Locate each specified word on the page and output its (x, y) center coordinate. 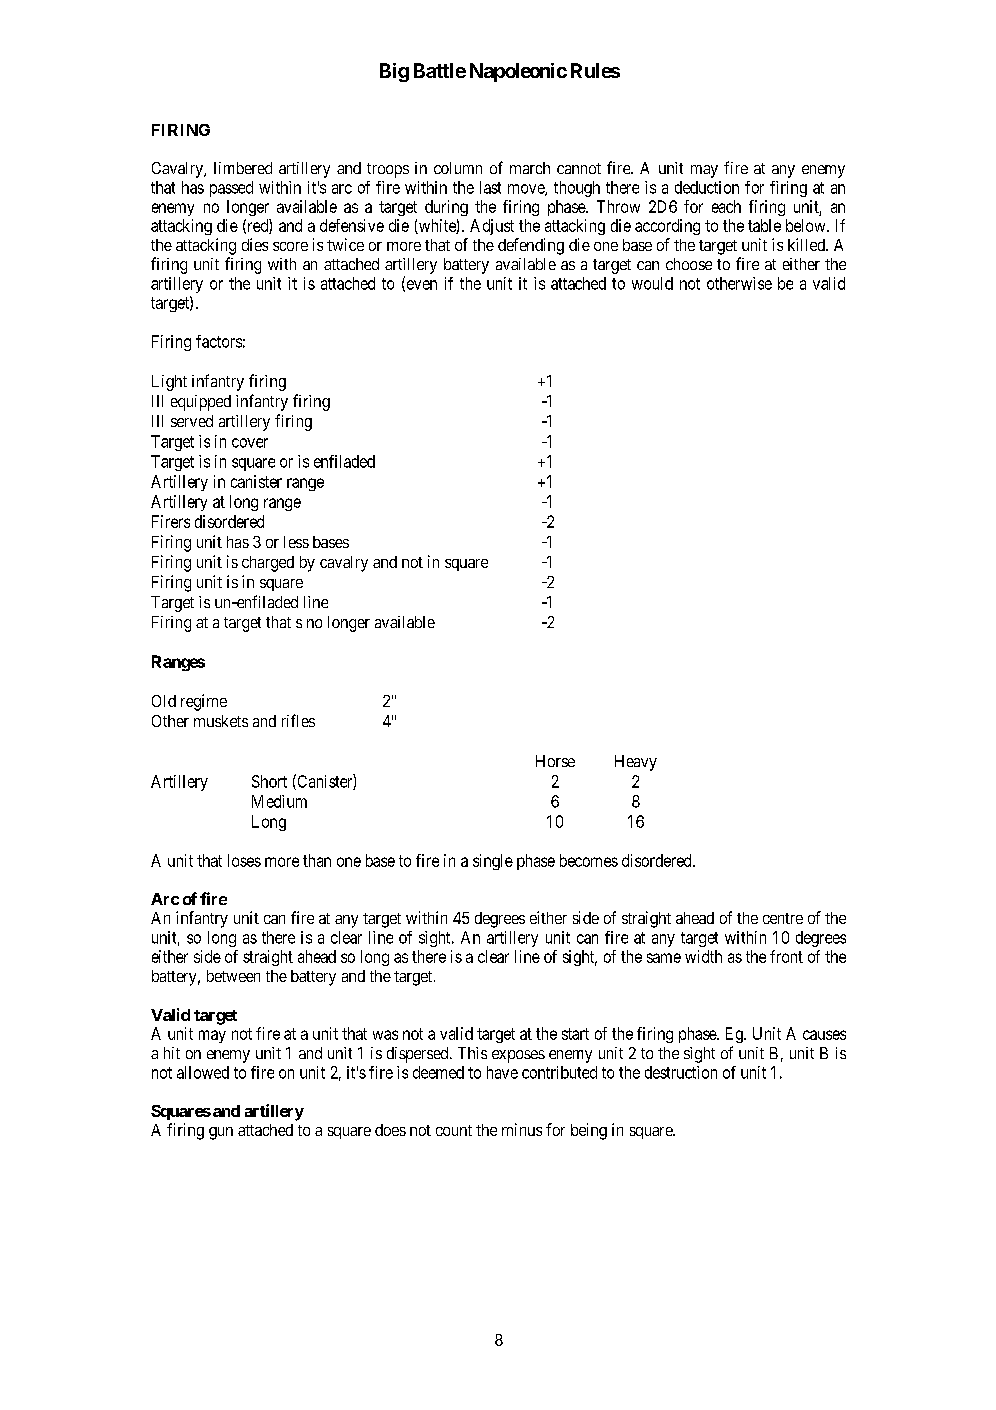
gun (221, 1133)
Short (269, 781)
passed (231, 189)
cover (250, 443)
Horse (555, 761)
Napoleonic (518, 72)
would (652, 283)
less (296, 542)
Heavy (636, 763)
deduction (707, 187)
